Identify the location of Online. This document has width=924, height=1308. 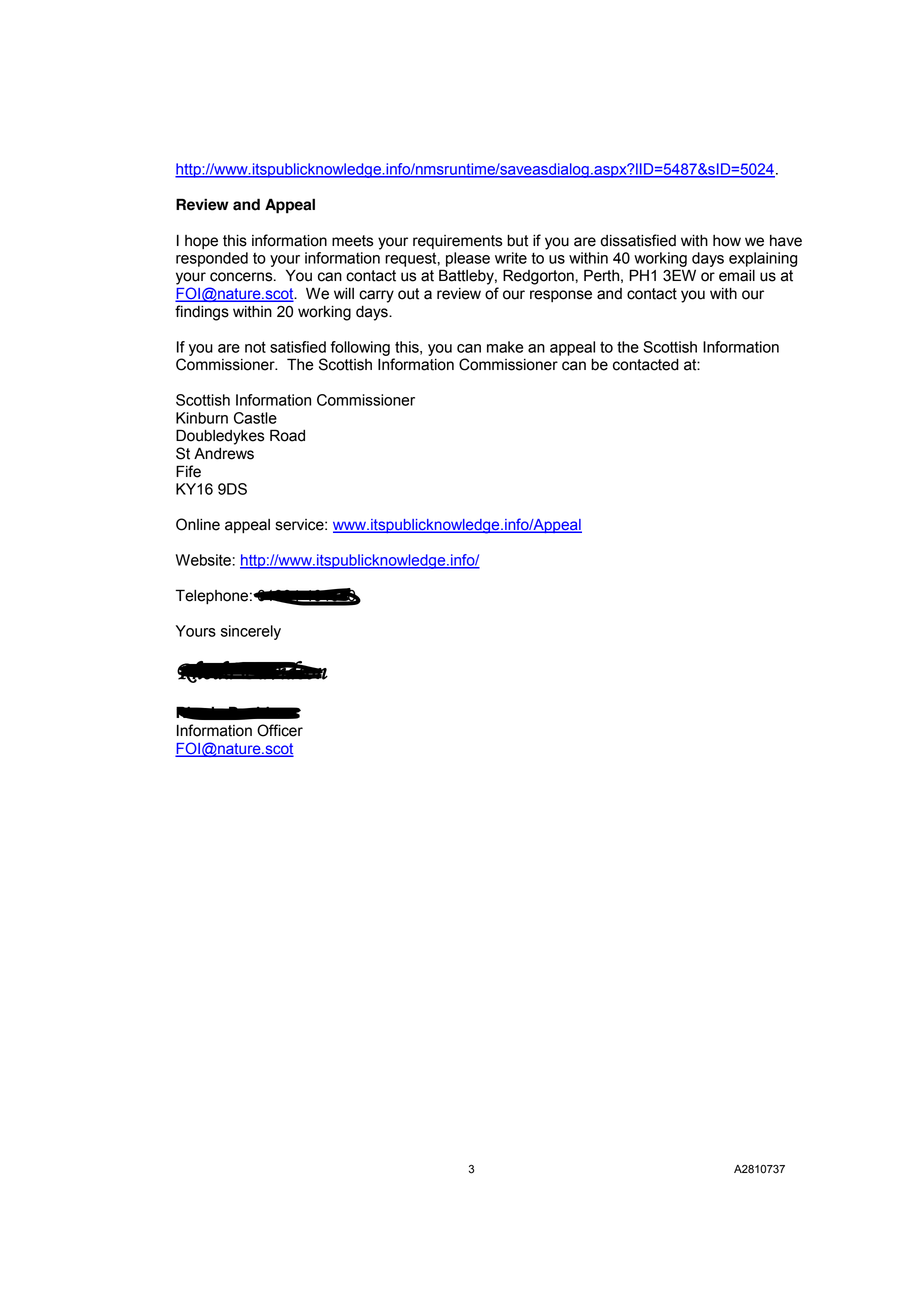
(198, 524).
